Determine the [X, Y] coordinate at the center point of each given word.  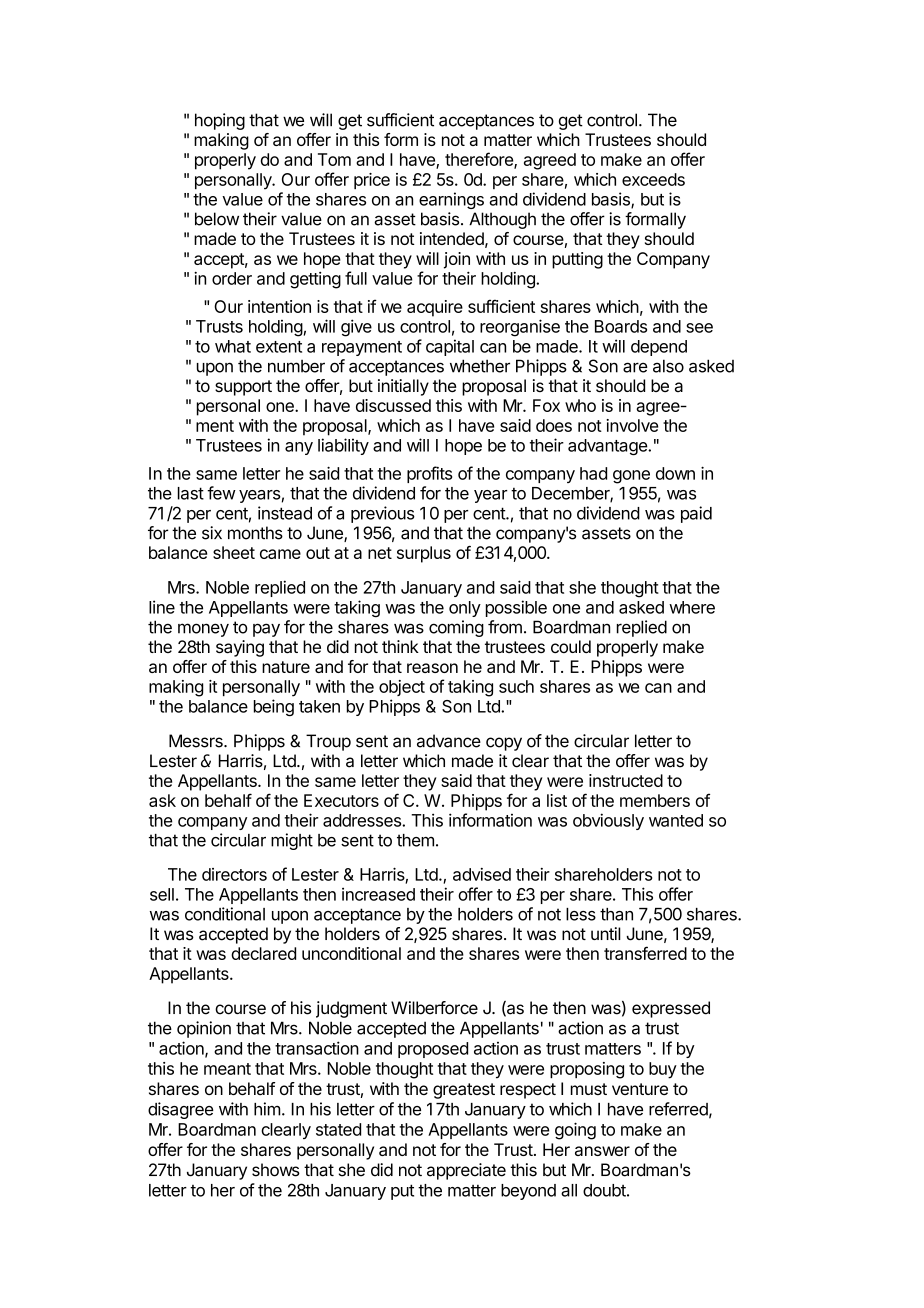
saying [240, 648]
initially [403, 387]
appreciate [466, 1171]
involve [632, 425]
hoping [220, 121]
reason [432, 668]
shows [276, 1170]
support [243, 388]
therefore [480, 160]
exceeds [653, 179]
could [571, 646]
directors [234, 874]
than [616, 914]
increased [378, 894]
